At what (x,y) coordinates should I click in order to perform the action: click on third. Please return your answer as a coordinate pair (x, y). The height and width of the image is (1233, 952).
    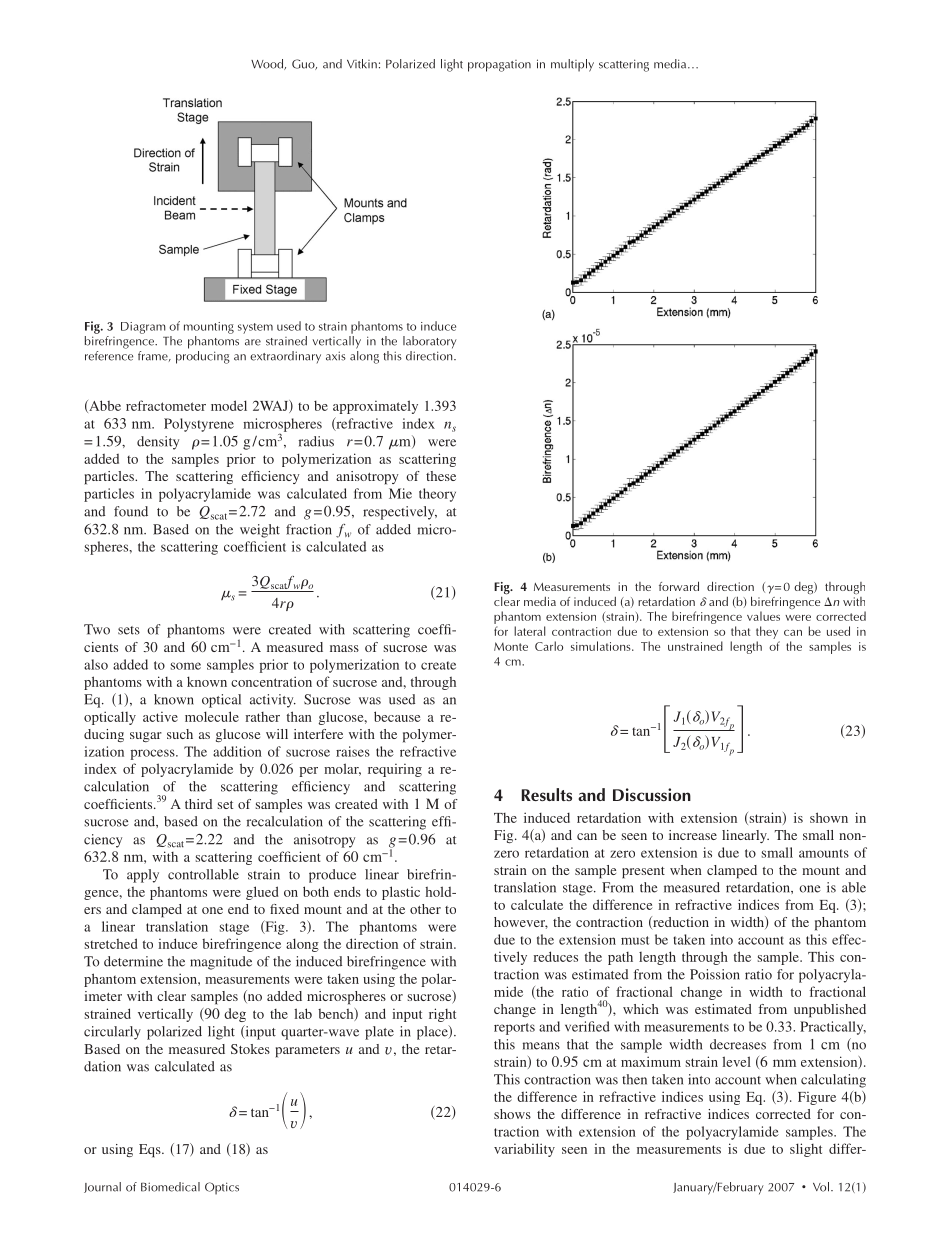
    Looking at the image, I should click on (198, 804).
